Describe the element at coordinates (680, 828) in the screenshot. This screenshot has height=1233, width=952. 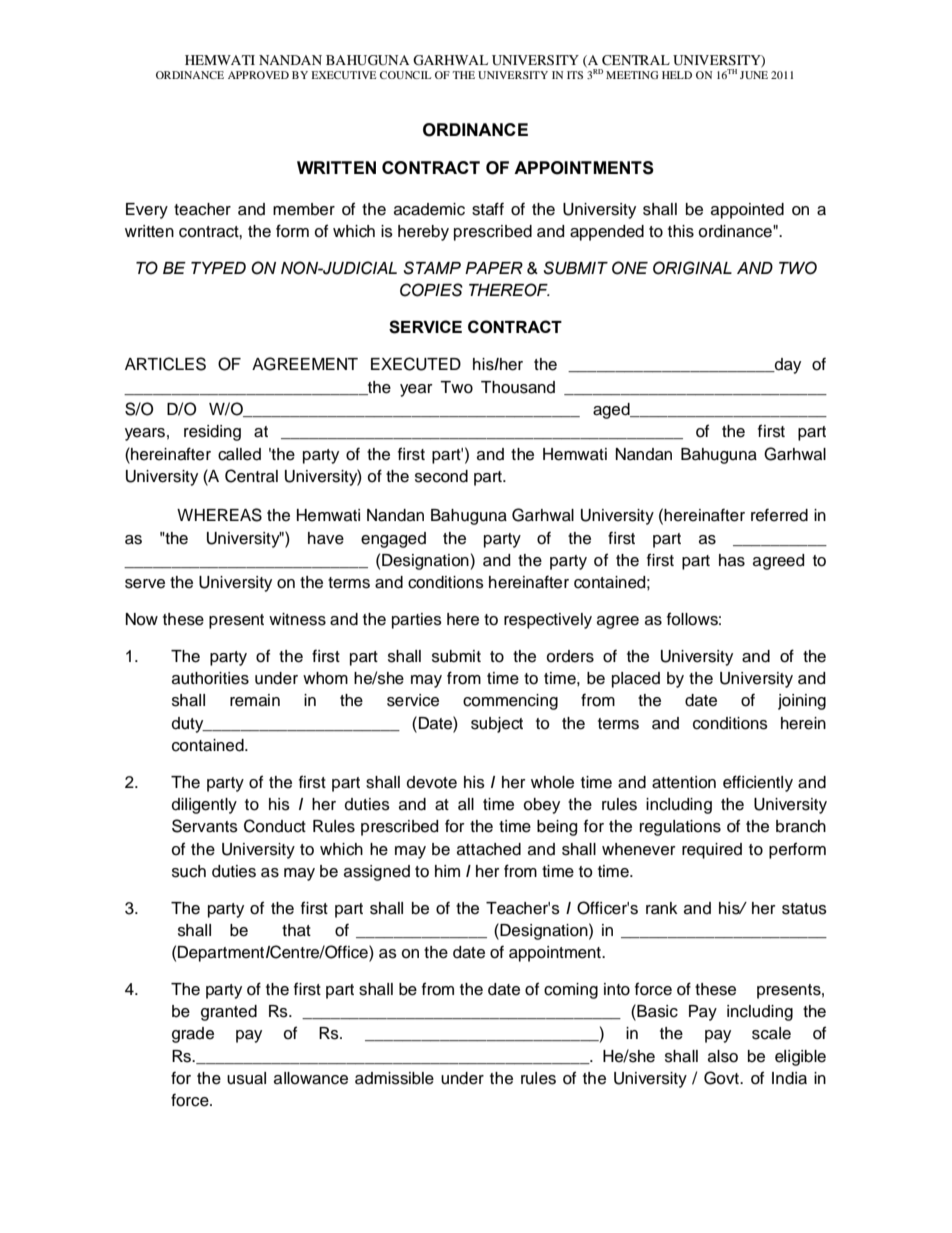
I see `regulations` at that location.
